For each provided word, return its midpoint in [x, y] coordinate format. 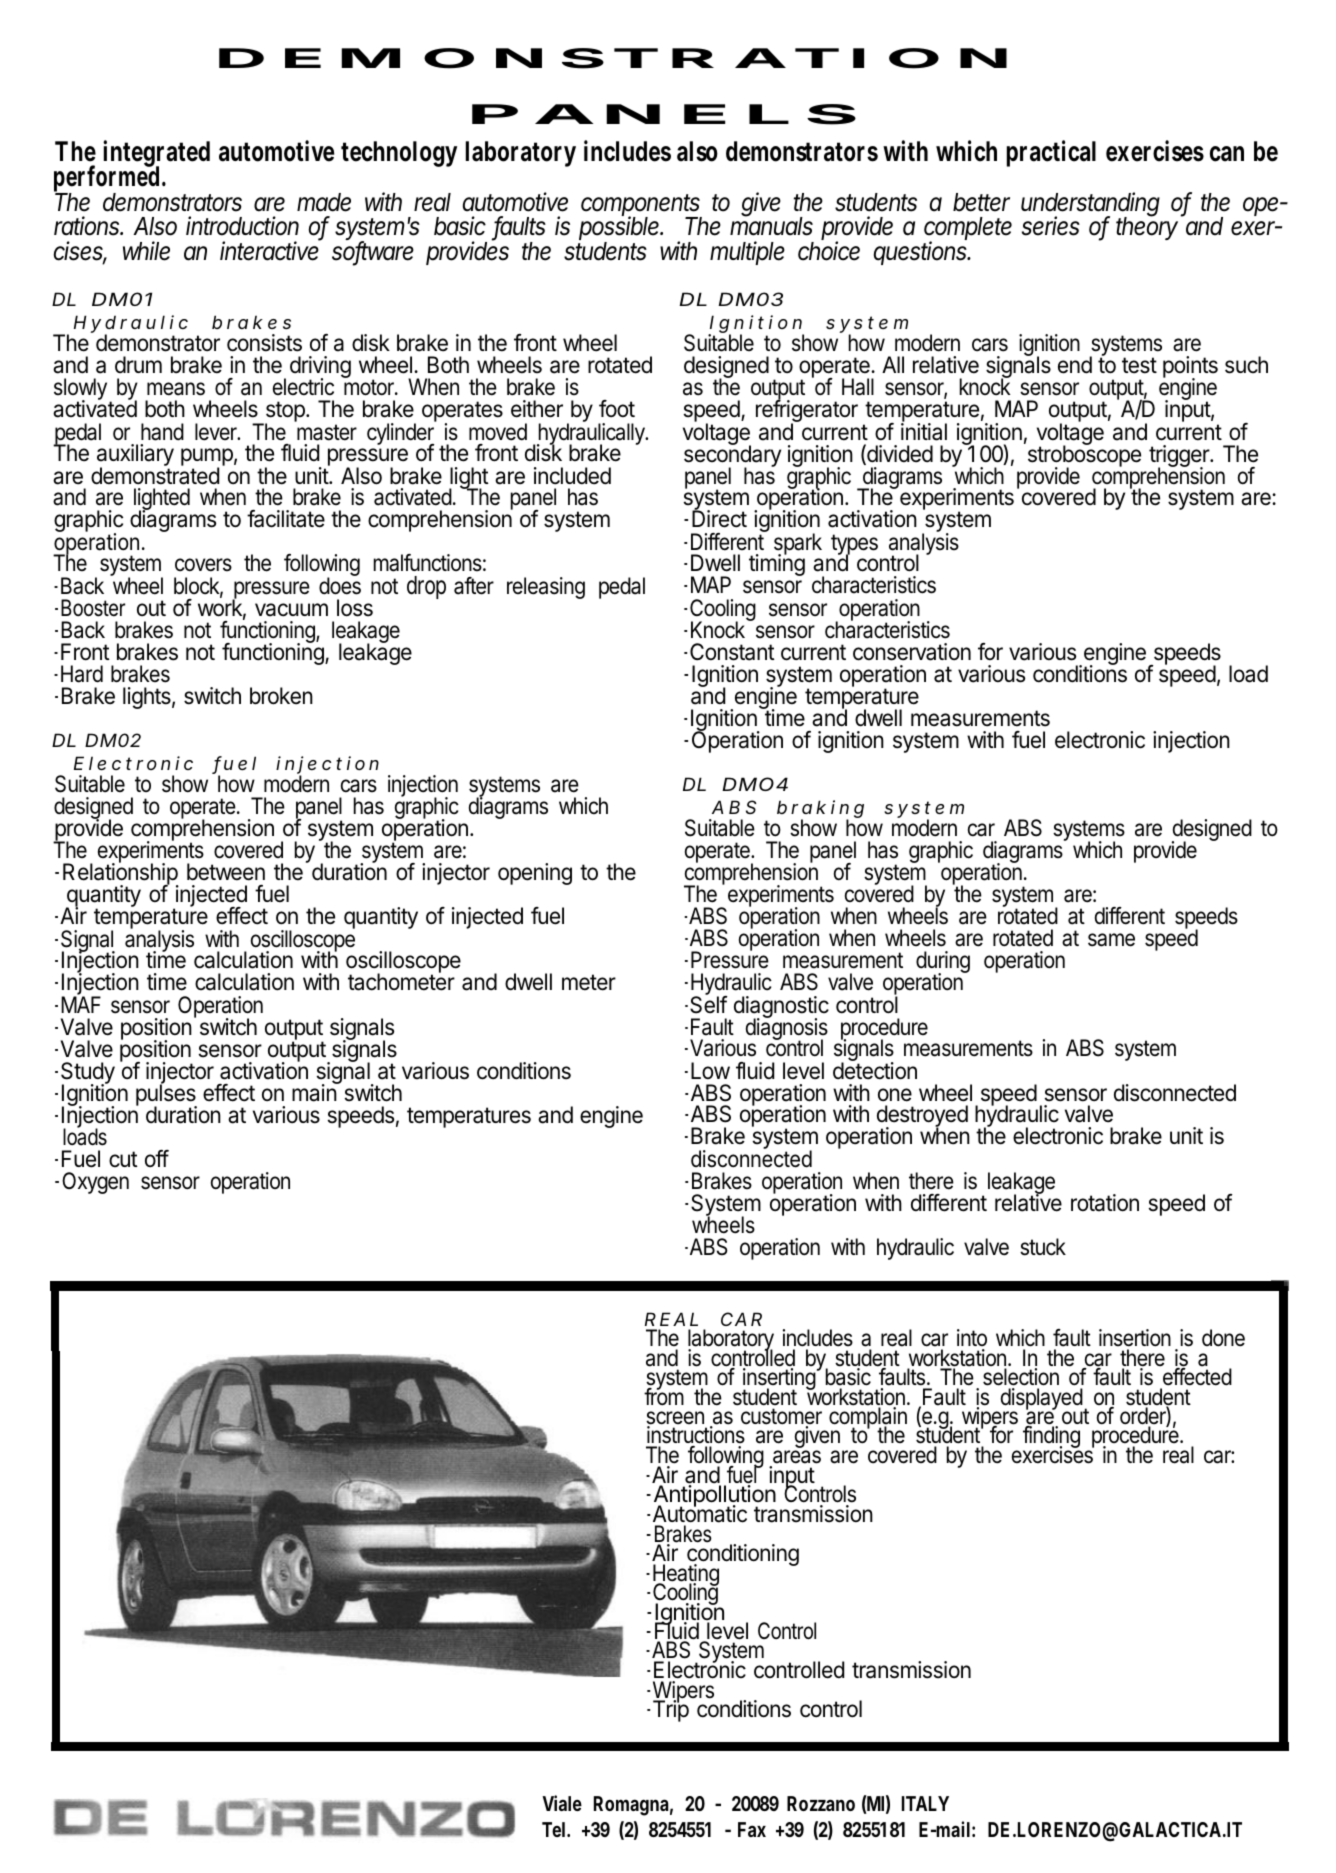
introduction [242, 226]
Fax [752, 1829]
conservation [912, 652]
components [641, 206]
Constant [732, 652]
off [157, 1158]
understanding [1090, 205]
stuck [1043, 1247]
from [664, 1396]
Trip [671, 1710]
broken [281, 696]
